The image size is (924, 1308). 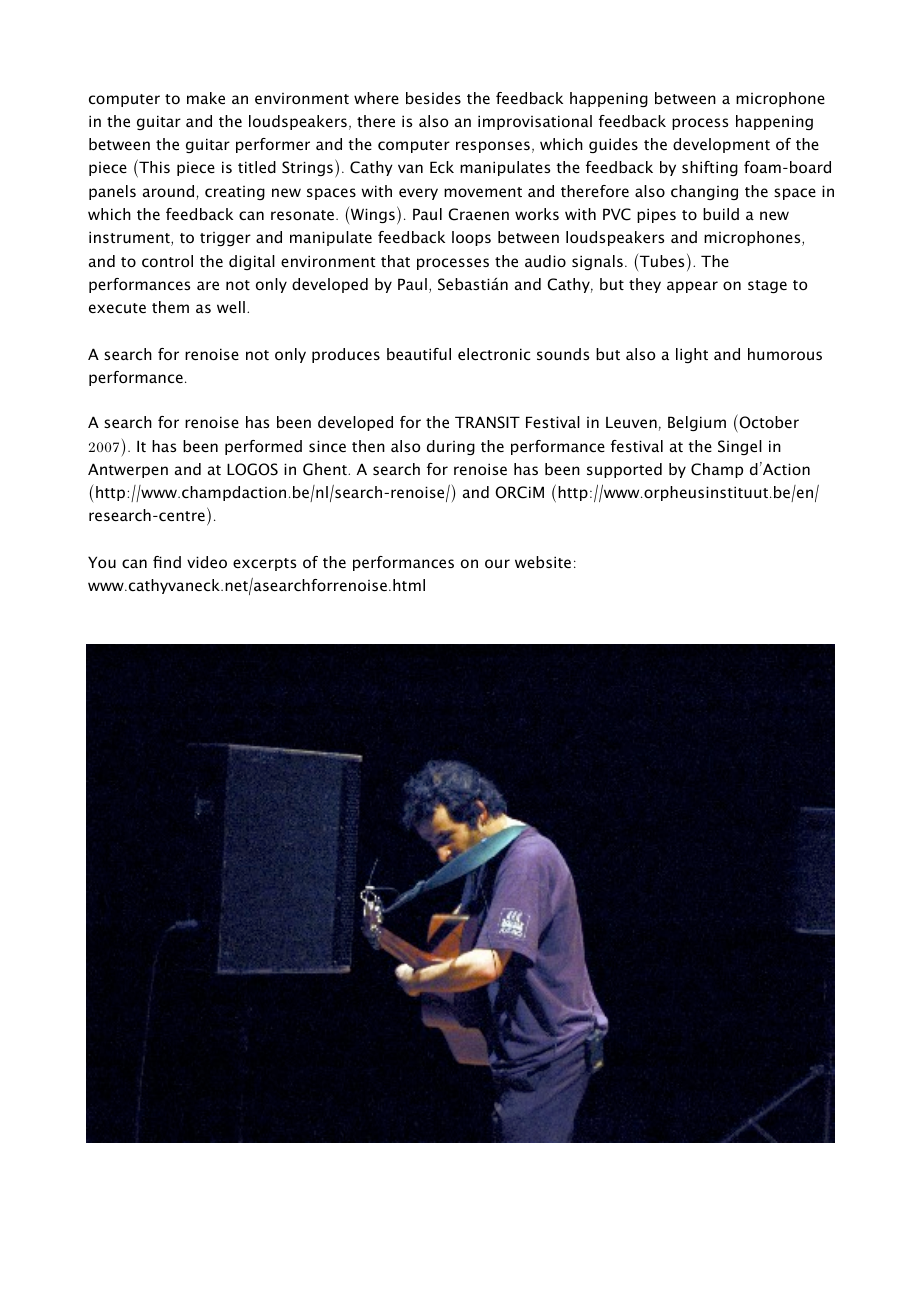 I want to click on development, so click(x=721, y=145).
